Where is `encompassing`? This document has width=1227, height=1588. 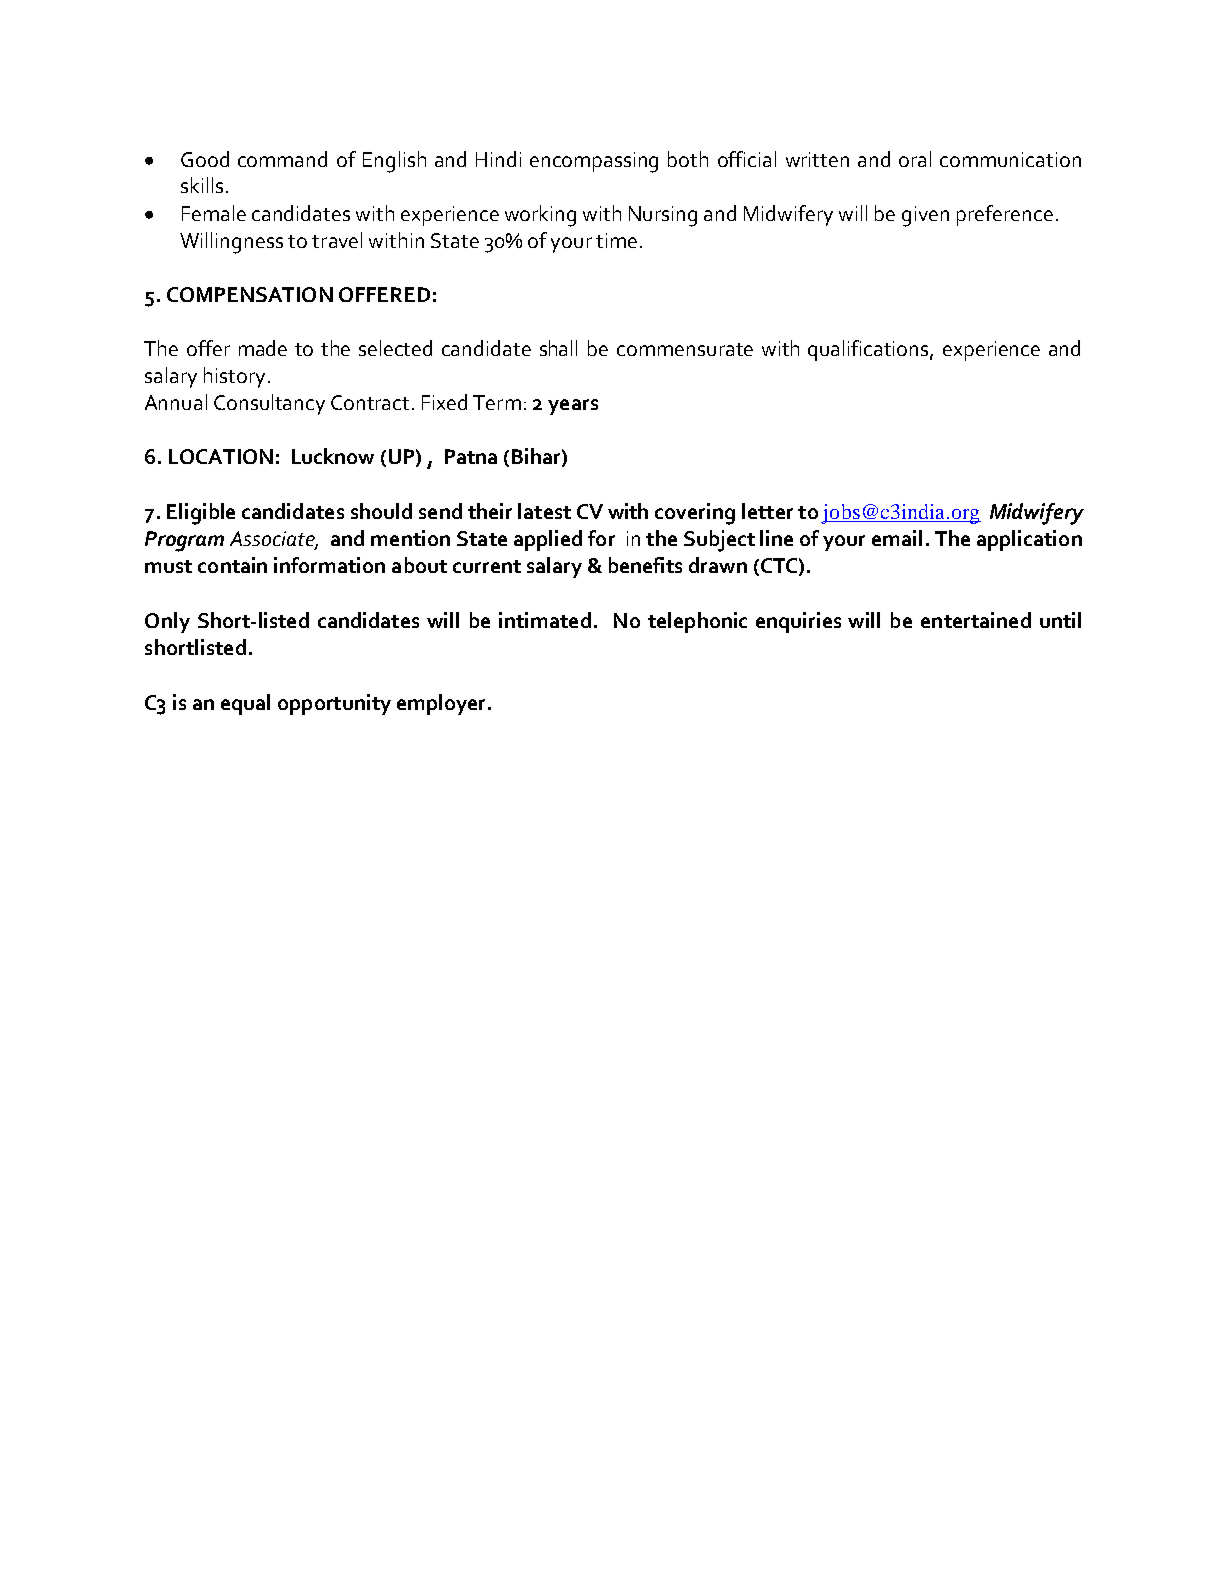 encompassing is located at coordinates (594, 162).
